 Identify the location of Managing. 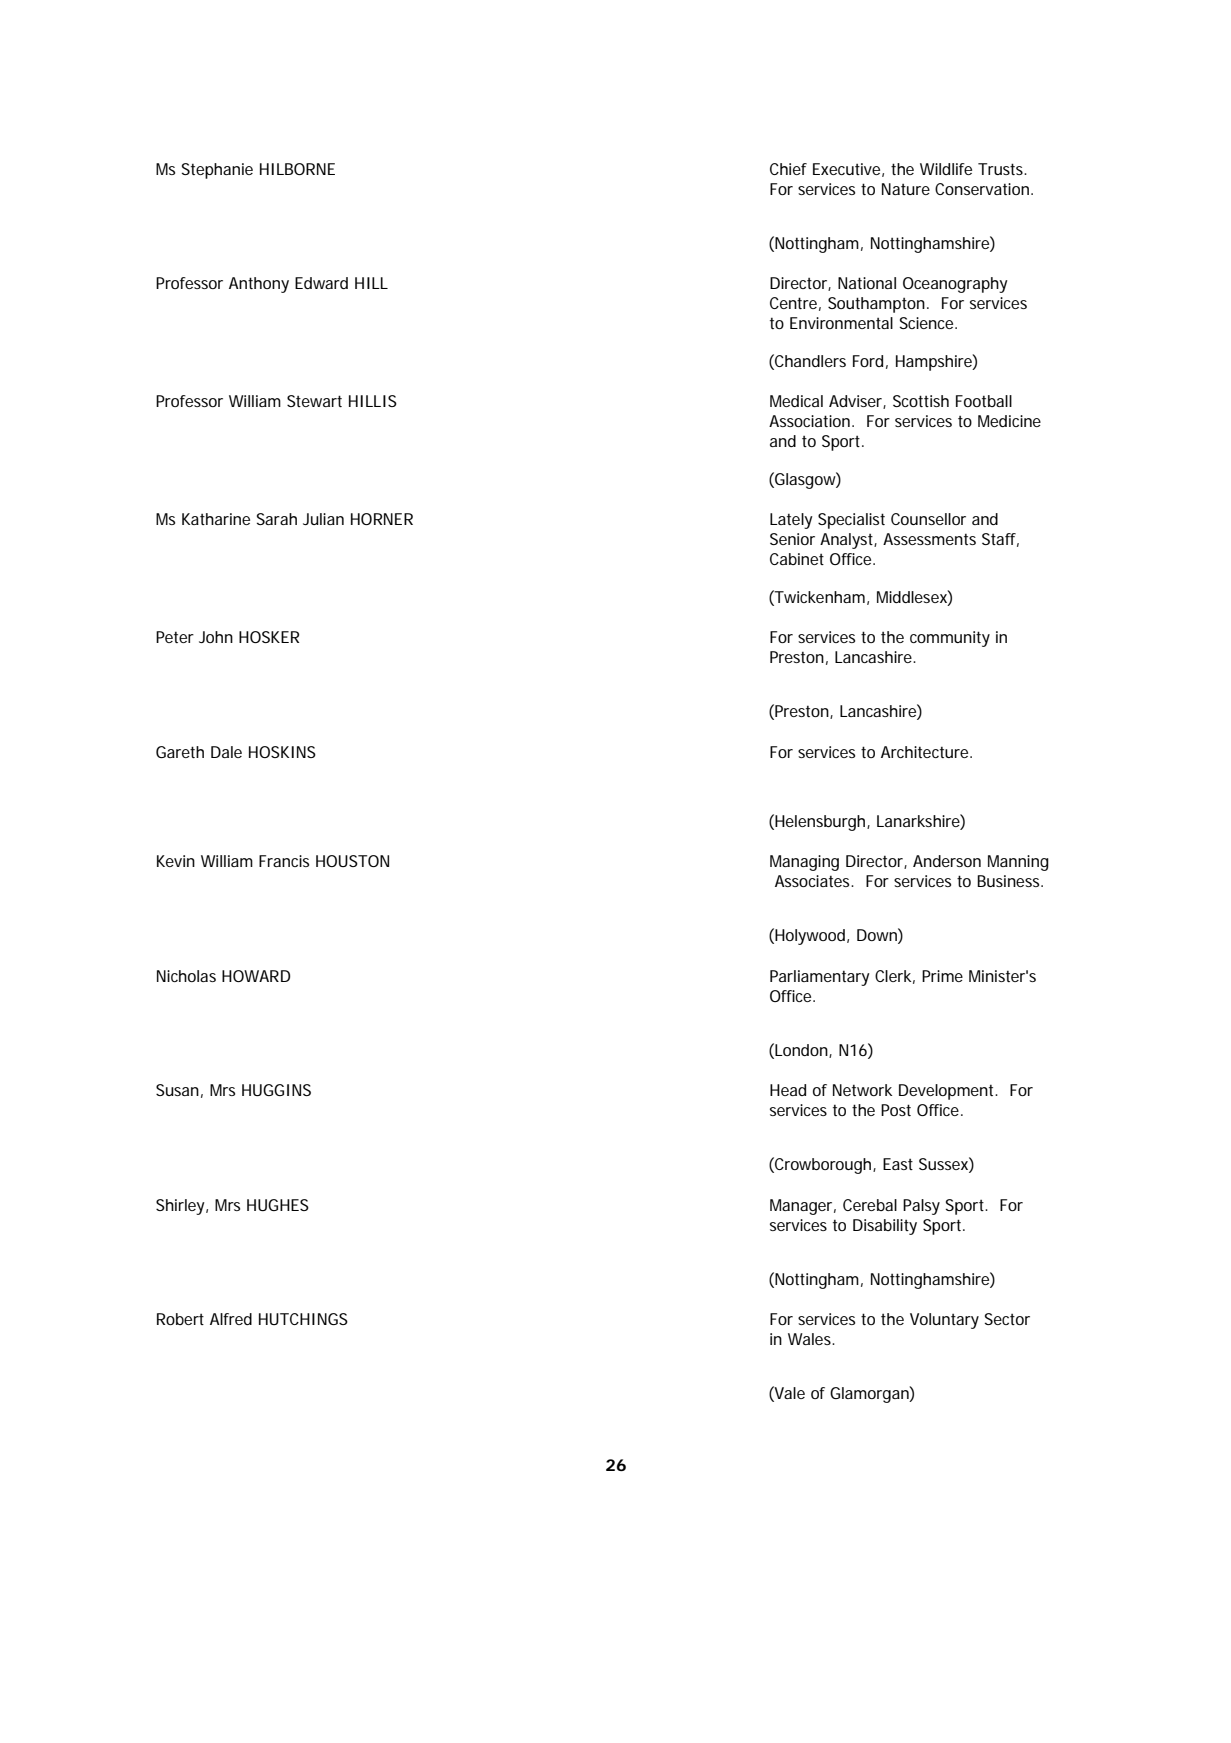
(804, 863).
